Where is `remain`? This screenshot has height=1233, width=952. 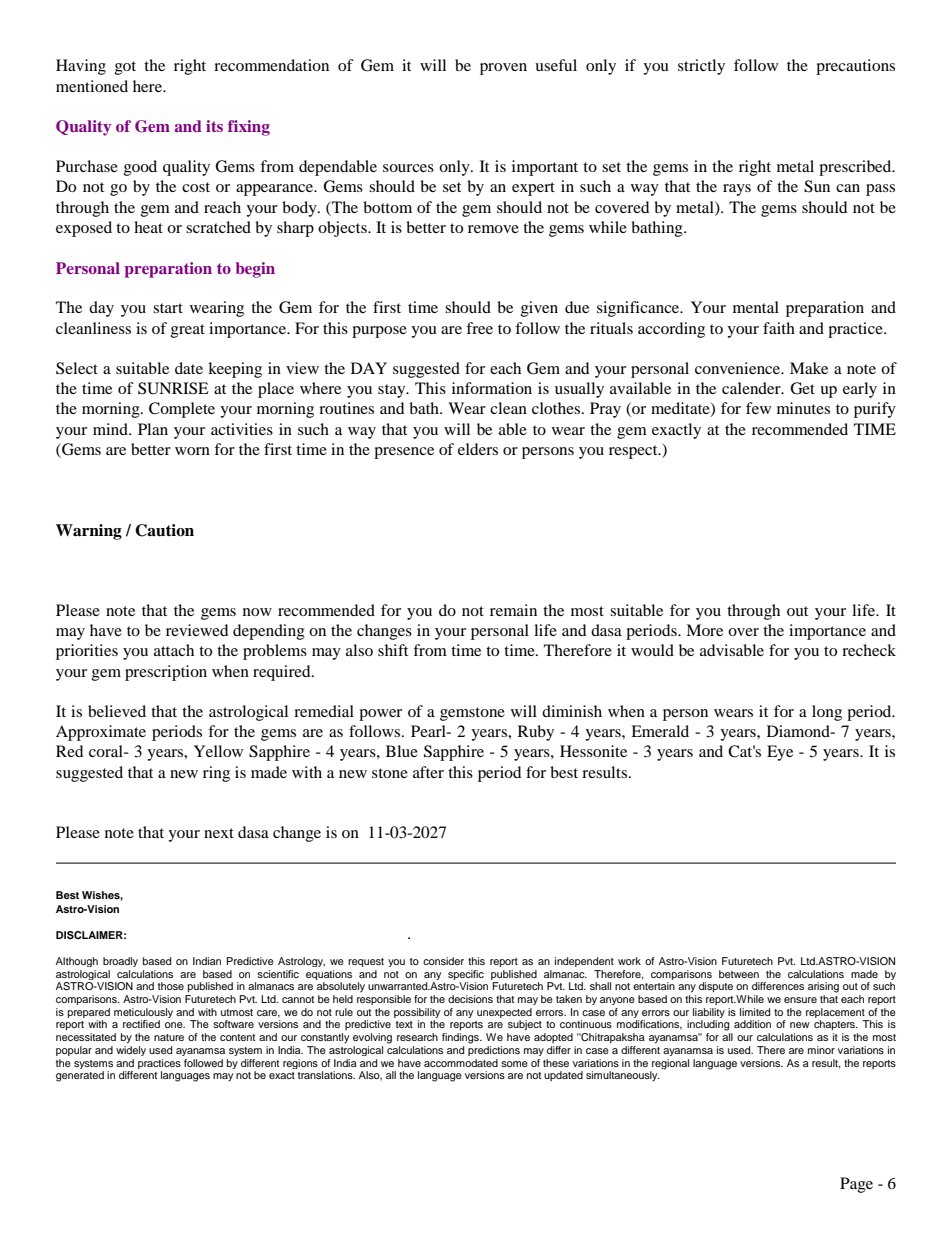 remain is located at coordinates (513, 610).
